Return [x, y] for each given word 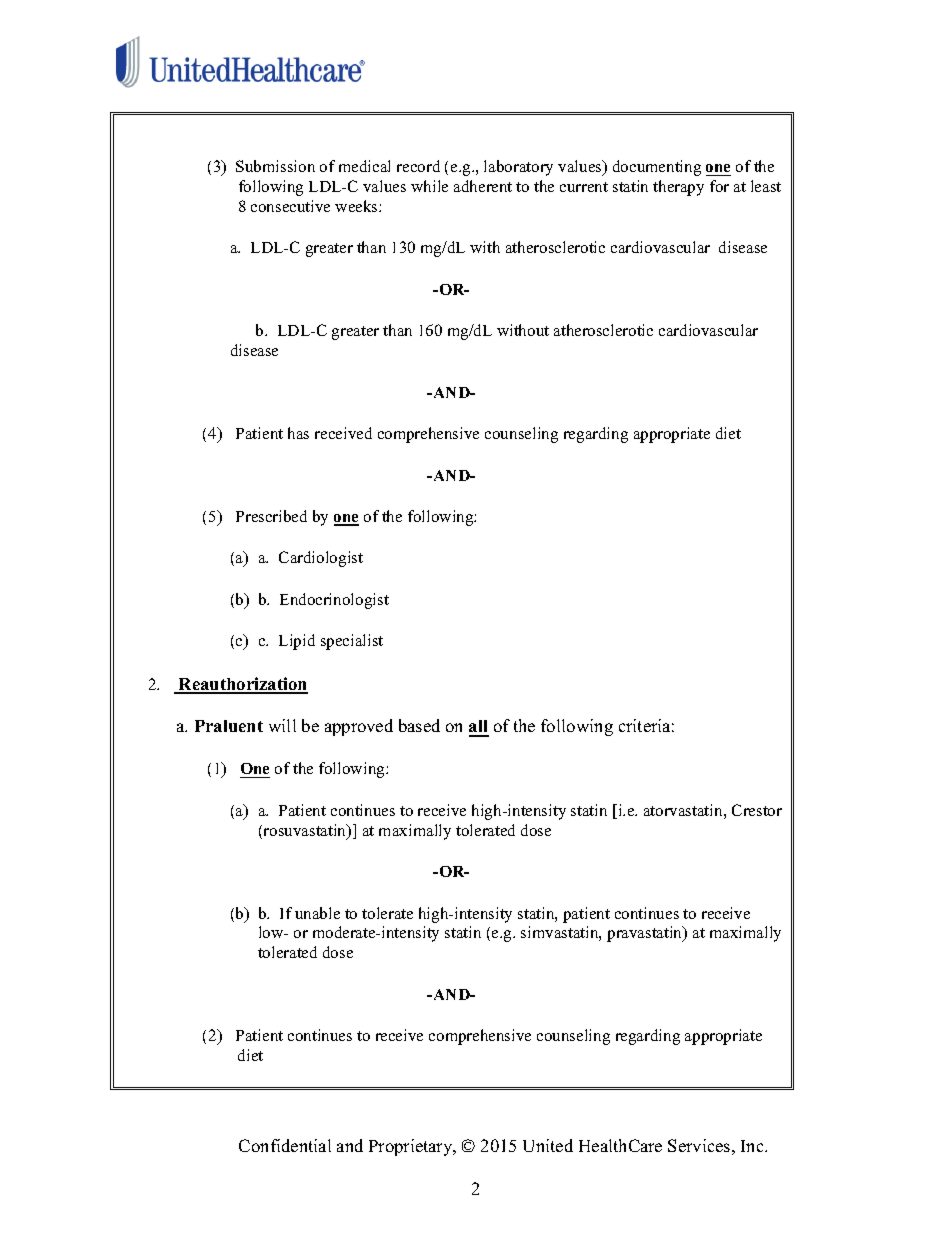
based [419, 725]
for [719, 186]
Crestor [757, 810]
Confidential [285, 1145]
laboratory [518, 168]
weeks [357, 206]
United [548, 1145]
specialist [352, 642]
